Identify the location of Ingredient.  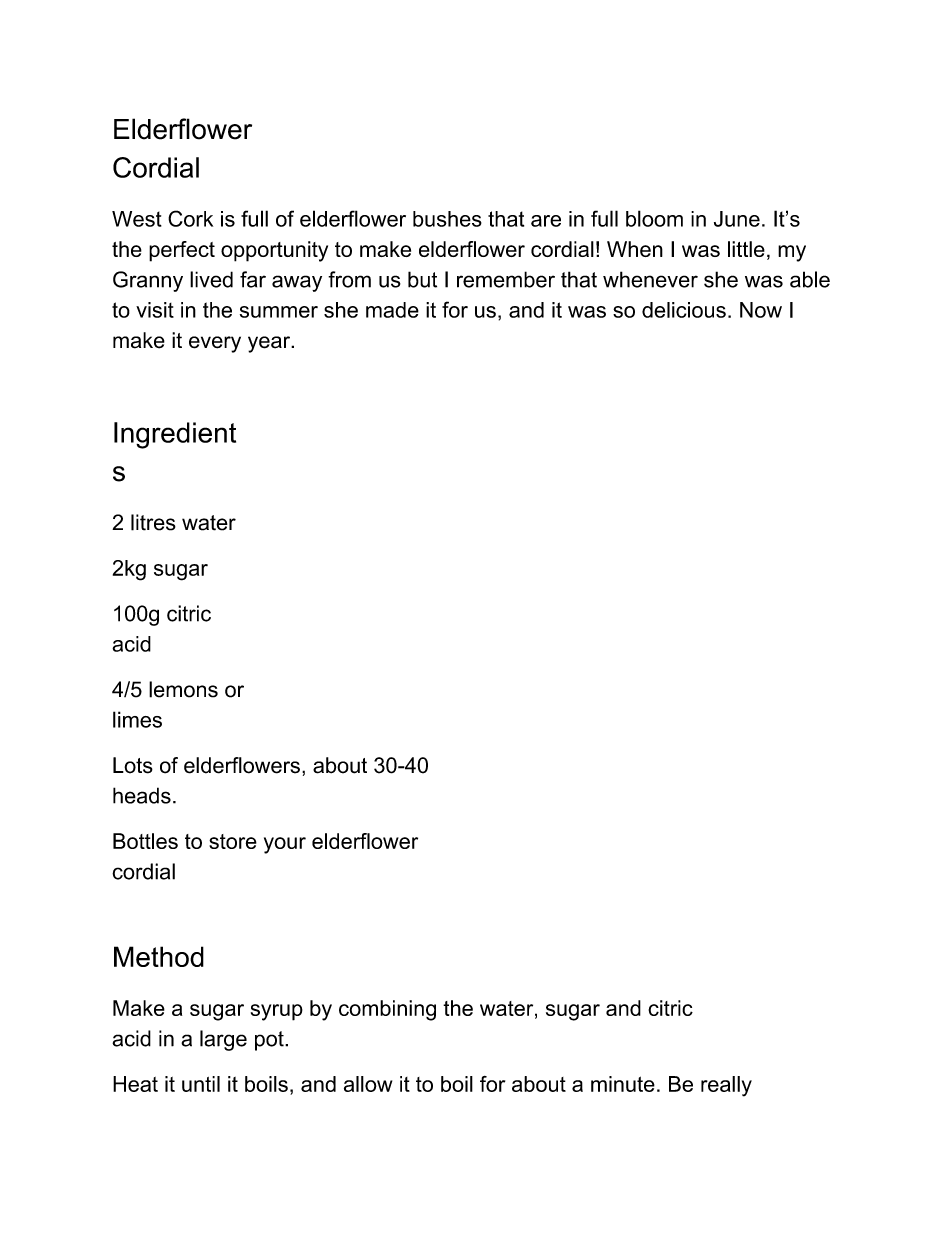
(175, 435).
